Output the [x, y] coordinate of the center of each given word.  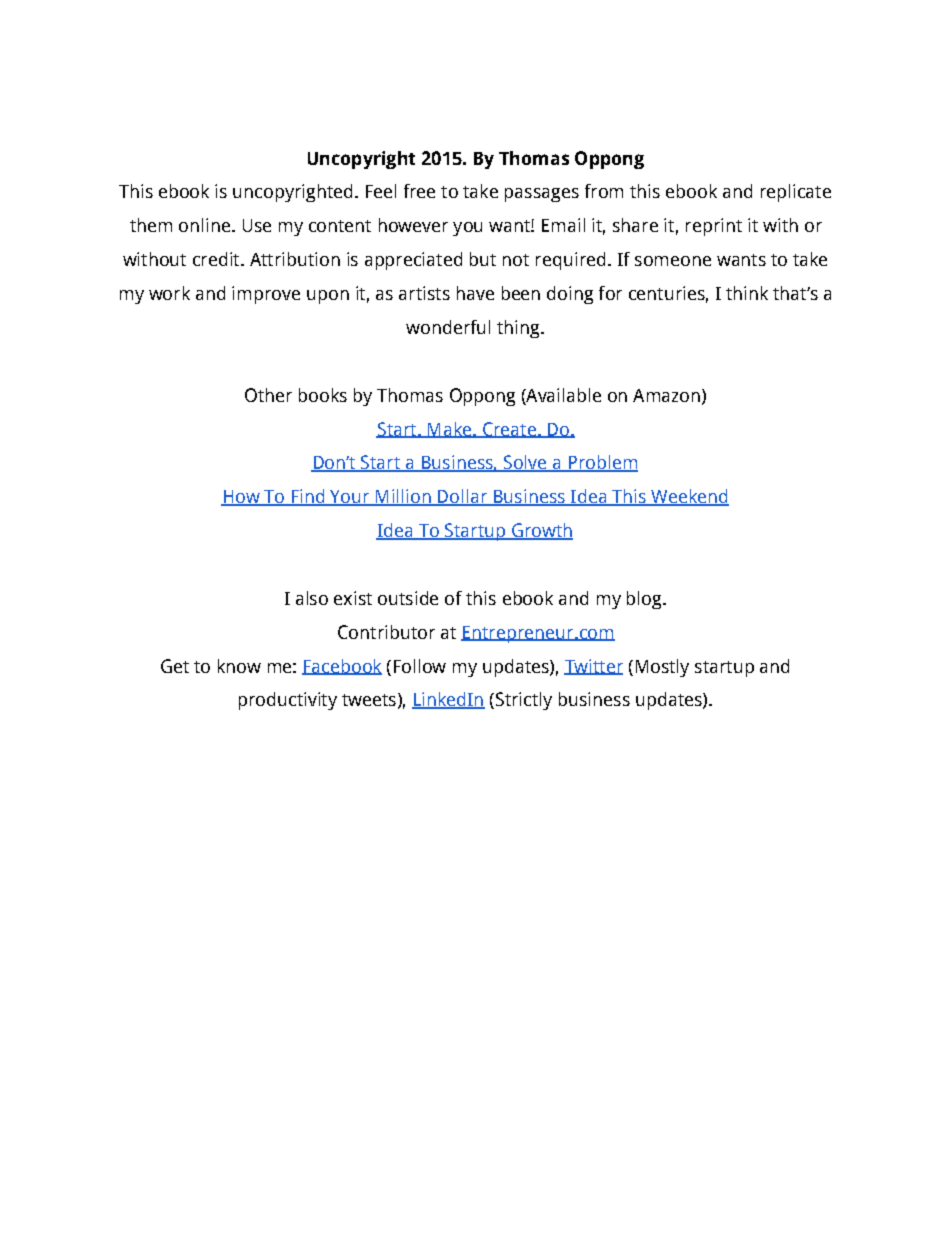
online [204, 225]
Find [307, 497]
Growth [541, 531]
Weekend [689, 497]
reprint [714, 227]
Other [268, 395]
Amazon [666, 395]
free [419, 191]
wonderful [448, 327]
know [239, 666]
